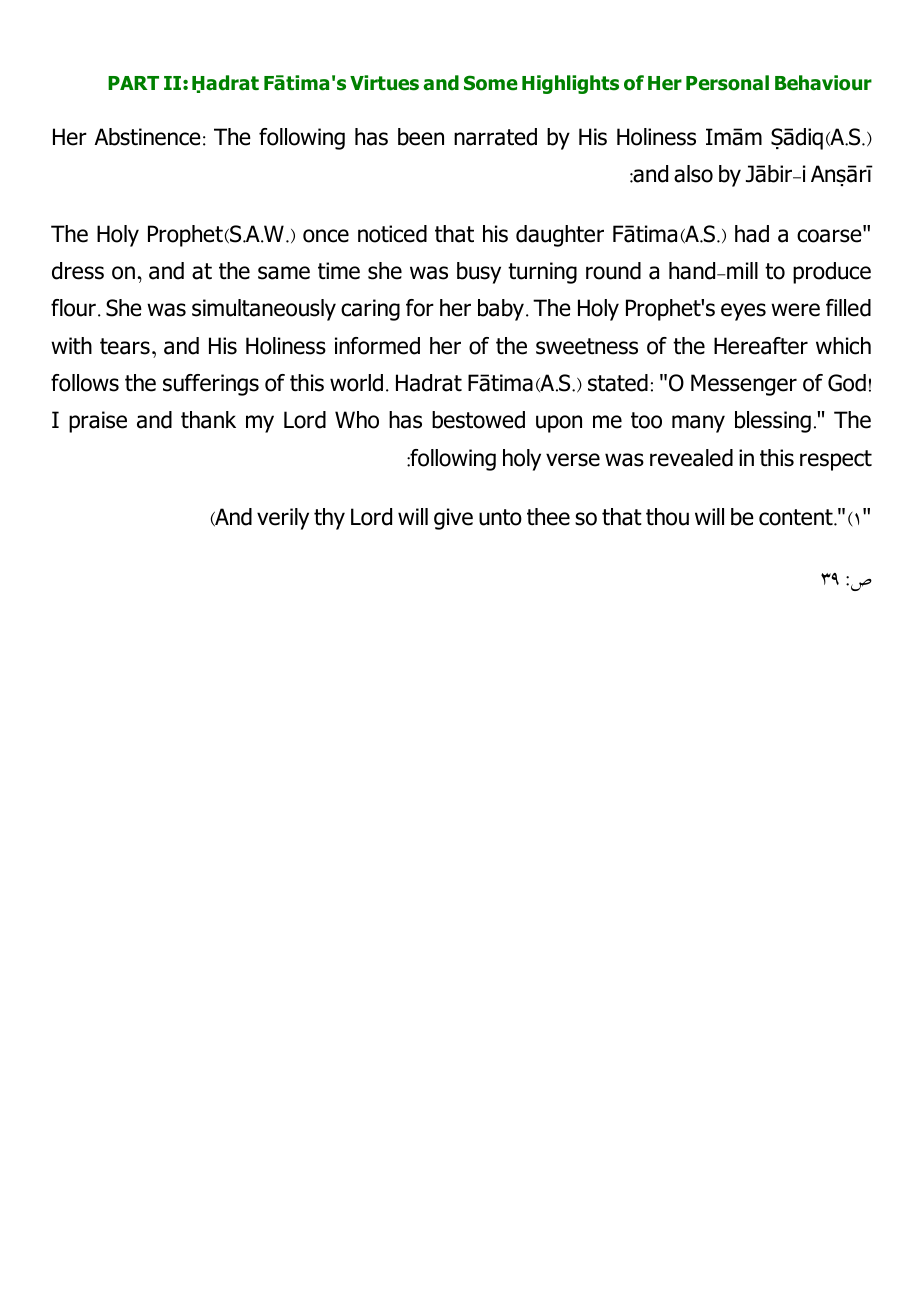  Describe the element at coordinates (727, 83) in the screenshot. I see `Personal` at that location.
